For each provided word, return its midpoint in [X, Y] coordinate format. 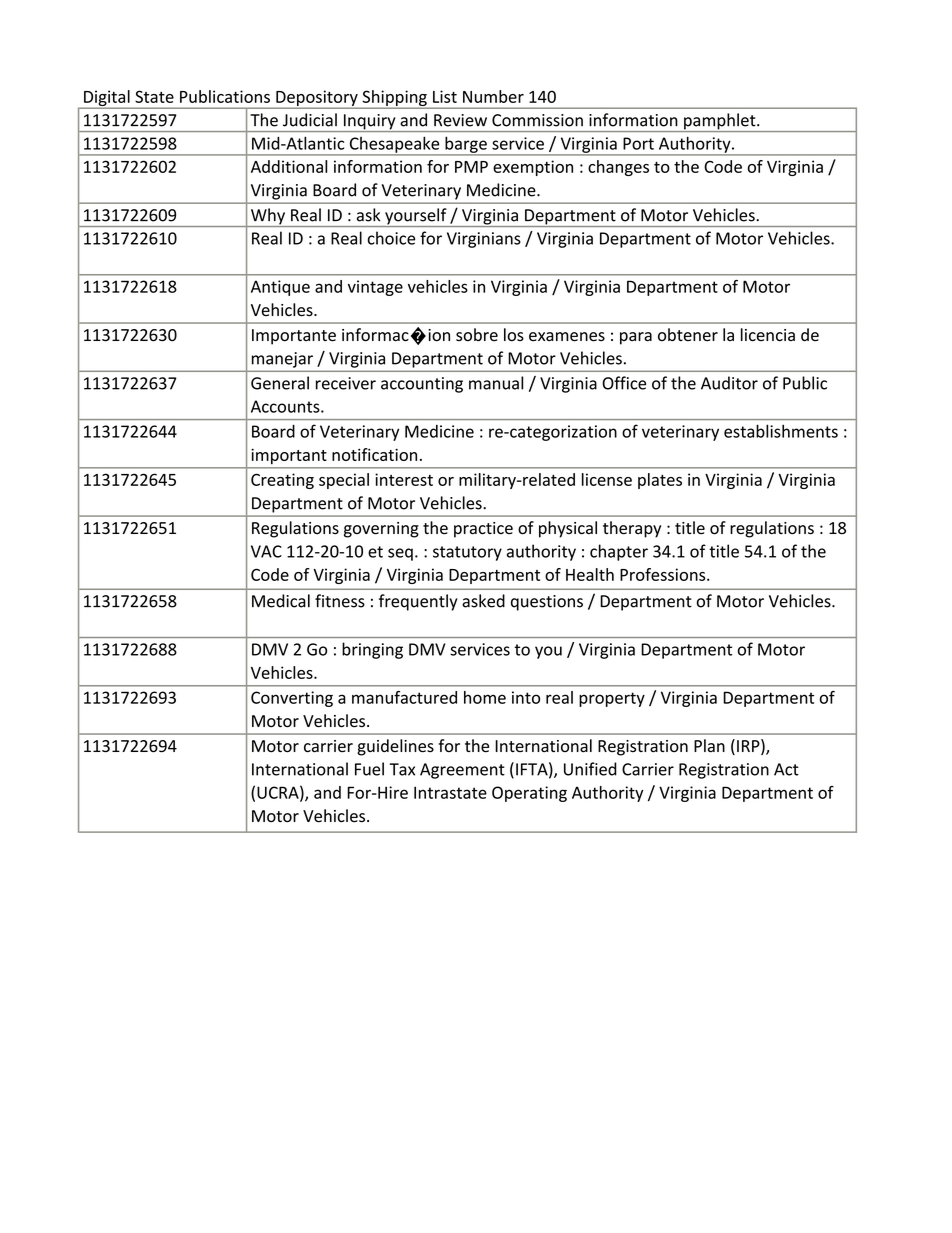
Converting [292, 699]
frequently [418, 602]
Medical [281, 601]
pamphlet [720, 122]
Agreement [462, 771]
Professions [664, 574]
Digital [107, 99]
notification [374, 454]
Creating [282, 481]
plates [660, 481]
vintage [375, 288]
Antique [280, 288]
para [636, 338]
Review [460, 120]
